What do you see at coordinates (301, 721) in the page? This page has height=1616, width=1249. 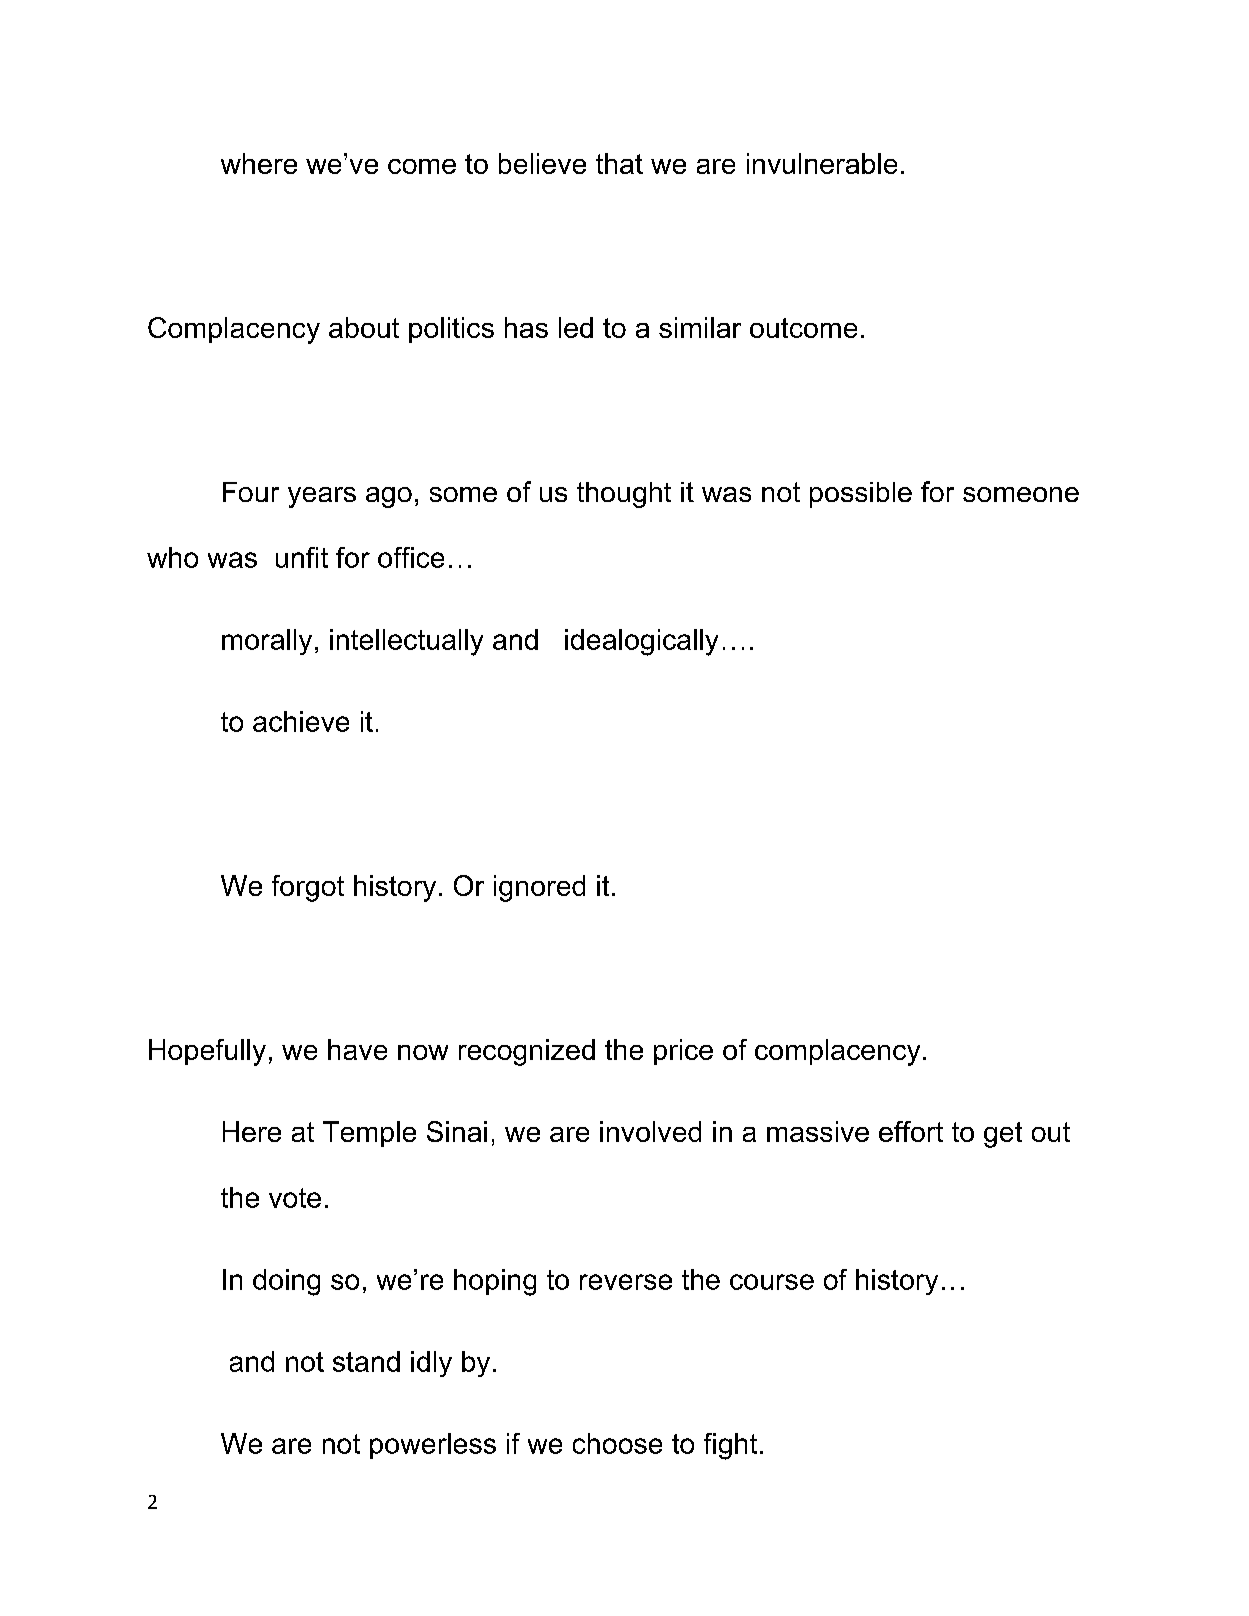 I see `achieve` at bounding box center [301, 721].
